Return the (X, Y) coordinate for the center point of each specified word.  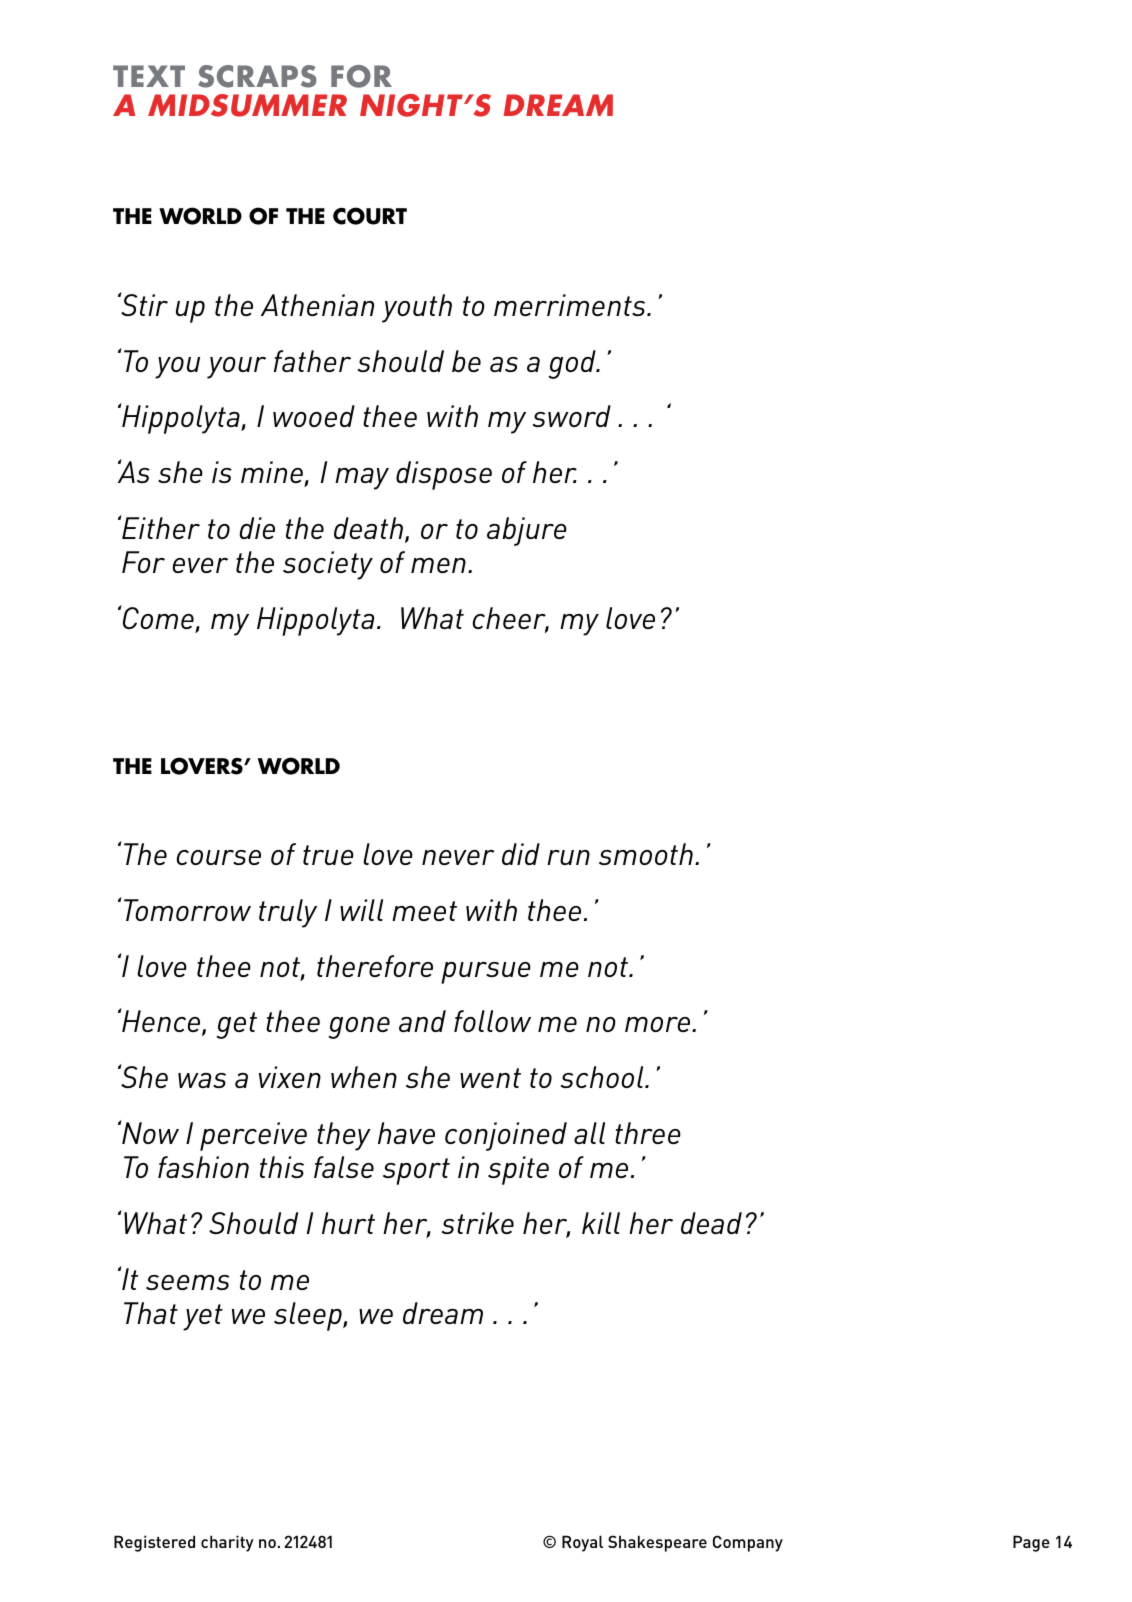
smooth (646, 854)
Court (370, 216)
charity (227, 1543)
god (573, 364)
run (568, 857)
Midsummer (247, 105)
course (218, 857)
